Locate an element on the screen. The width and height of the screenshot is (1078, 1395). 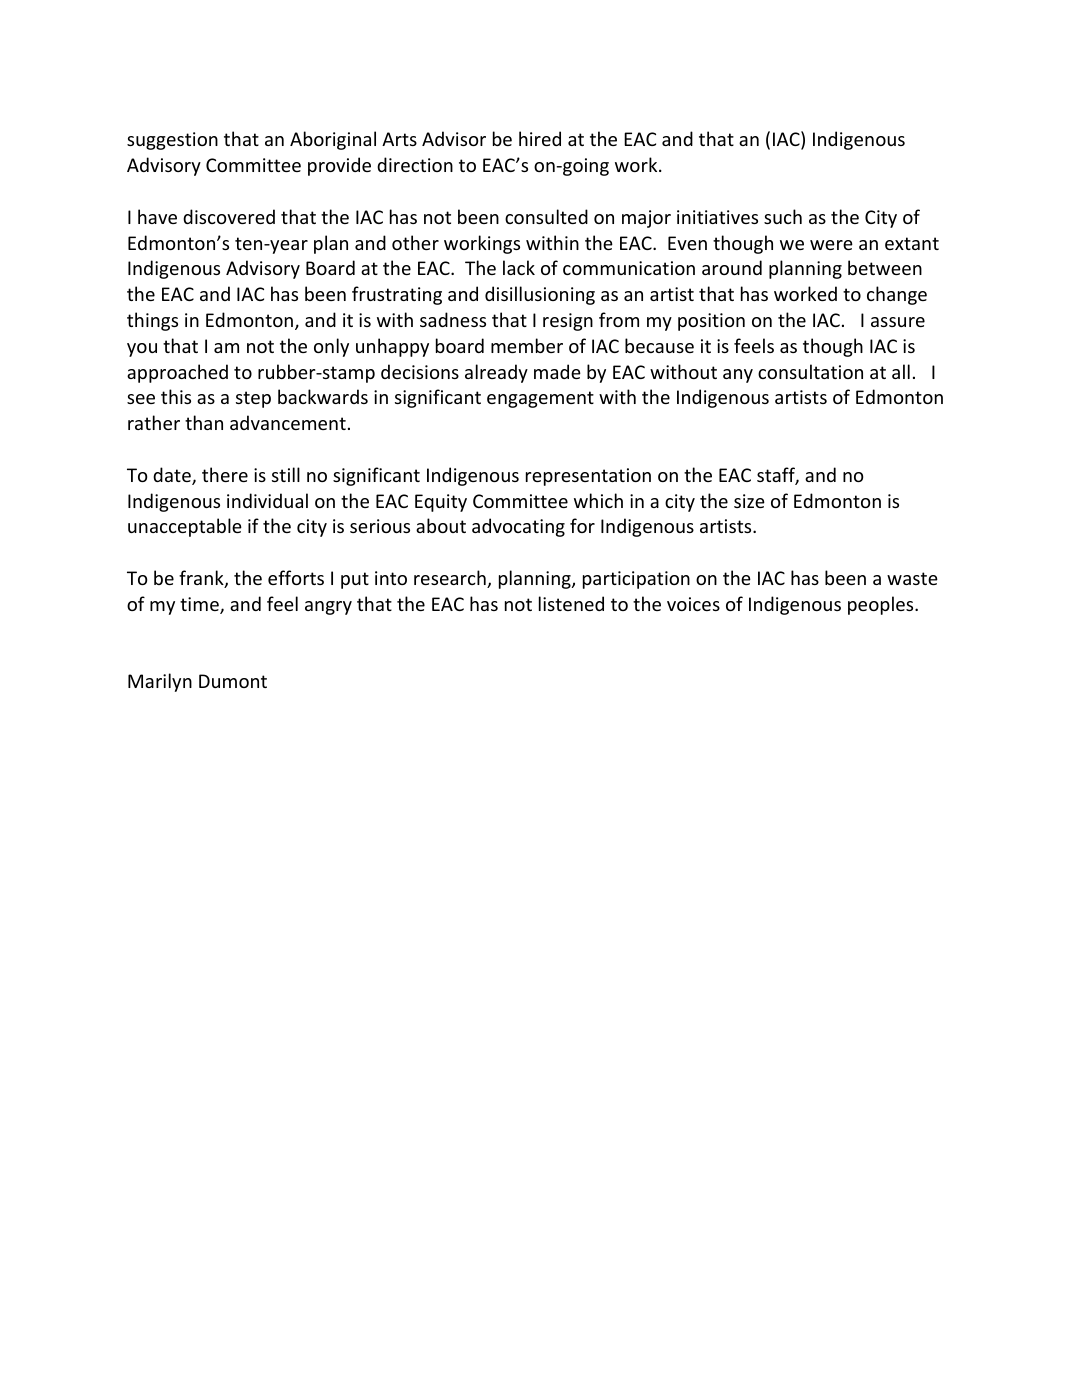
step is located at coordinates (253, 399).
